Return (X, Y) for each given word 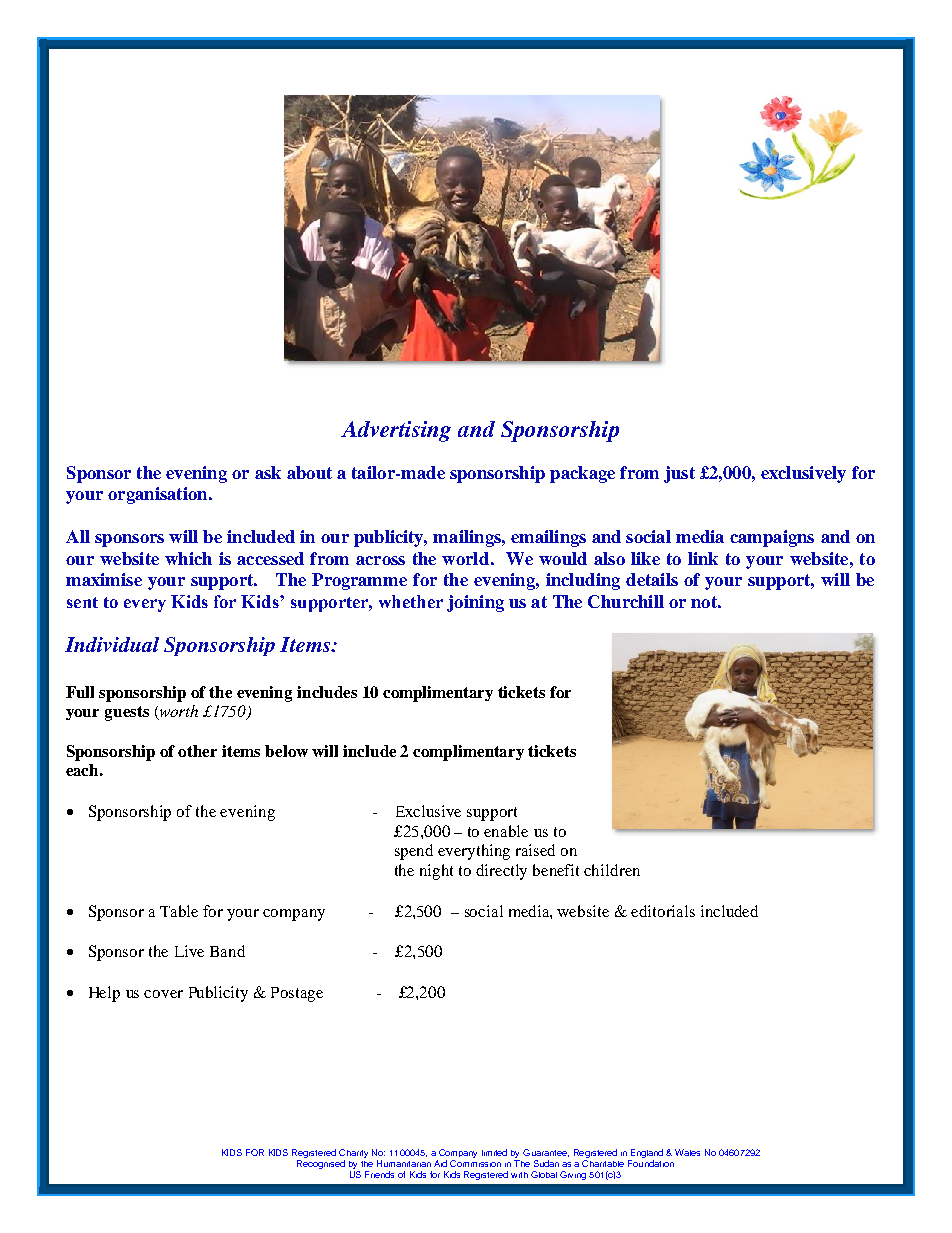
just (679, 474)
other (197, 751)
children (612, 870)
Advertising (396, 431)
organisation (159, 495)
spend (414, 852)
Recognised (321, 1164)
